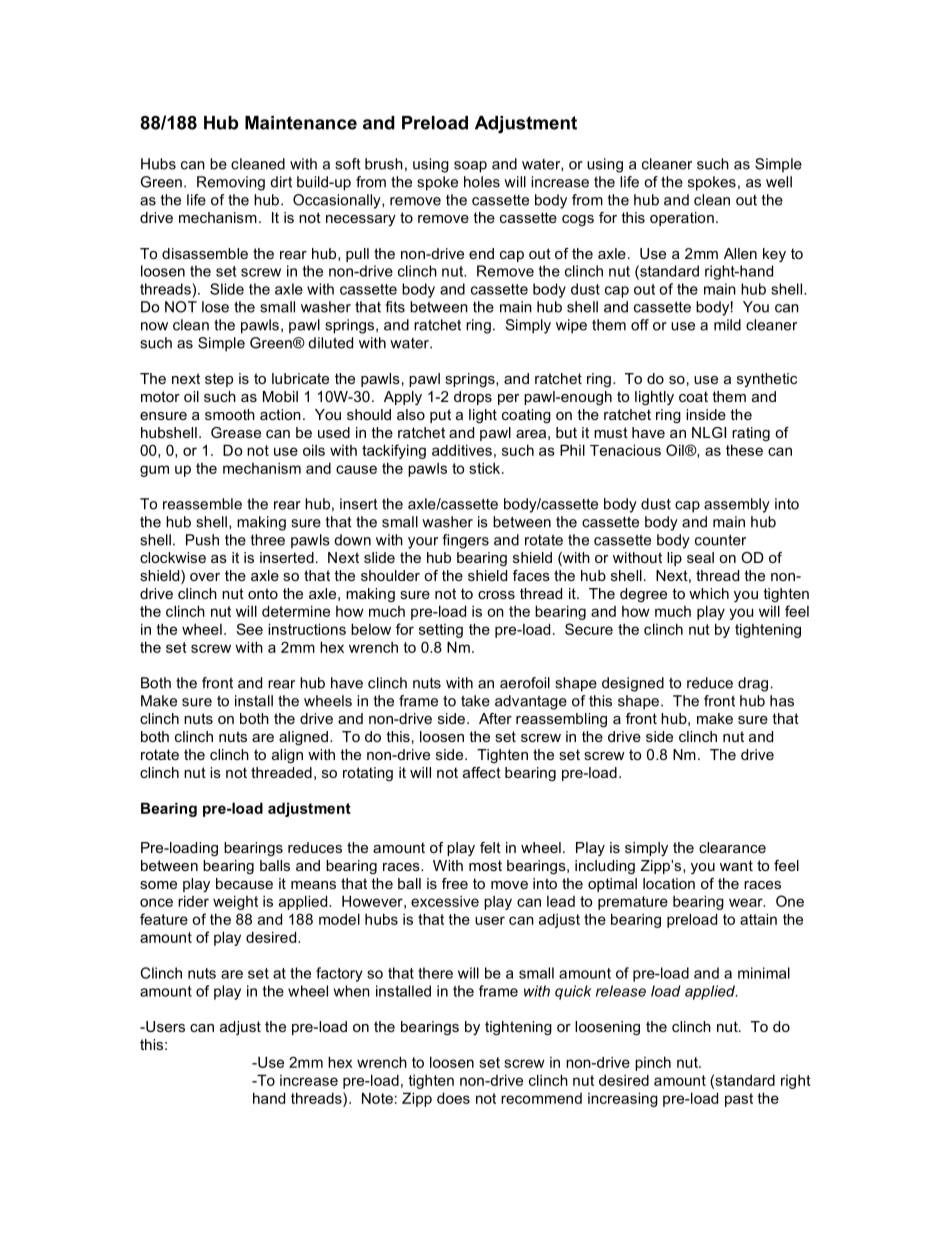 The width and height of the screenshot is (952, 1233). Describe the element at coordinates (231, 183) in the screenshot. I see `Removing` at that location.
